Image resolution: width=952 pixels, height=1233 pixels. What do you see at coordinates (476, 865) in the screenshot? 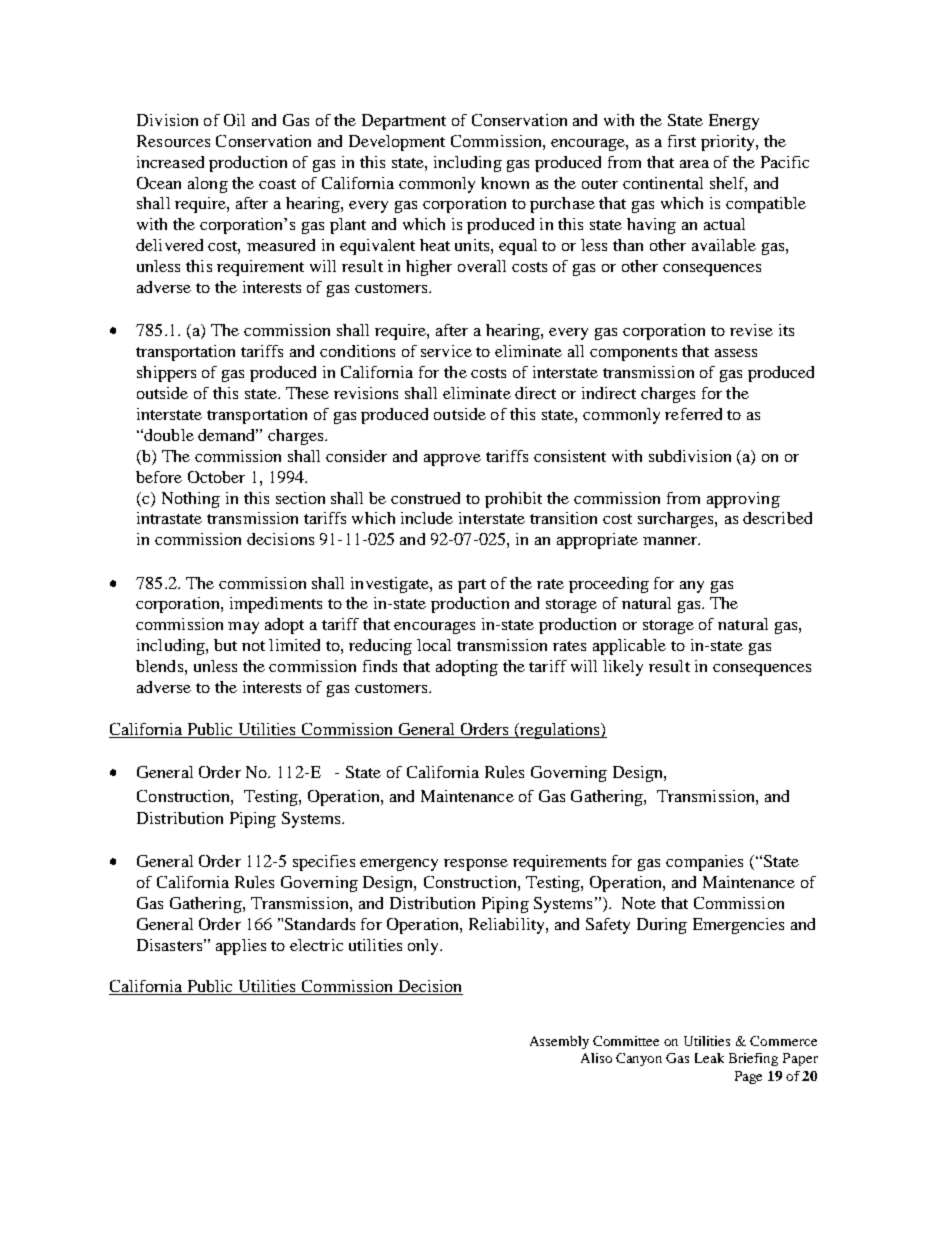
I see `response` at bounding box center [476, 865].
